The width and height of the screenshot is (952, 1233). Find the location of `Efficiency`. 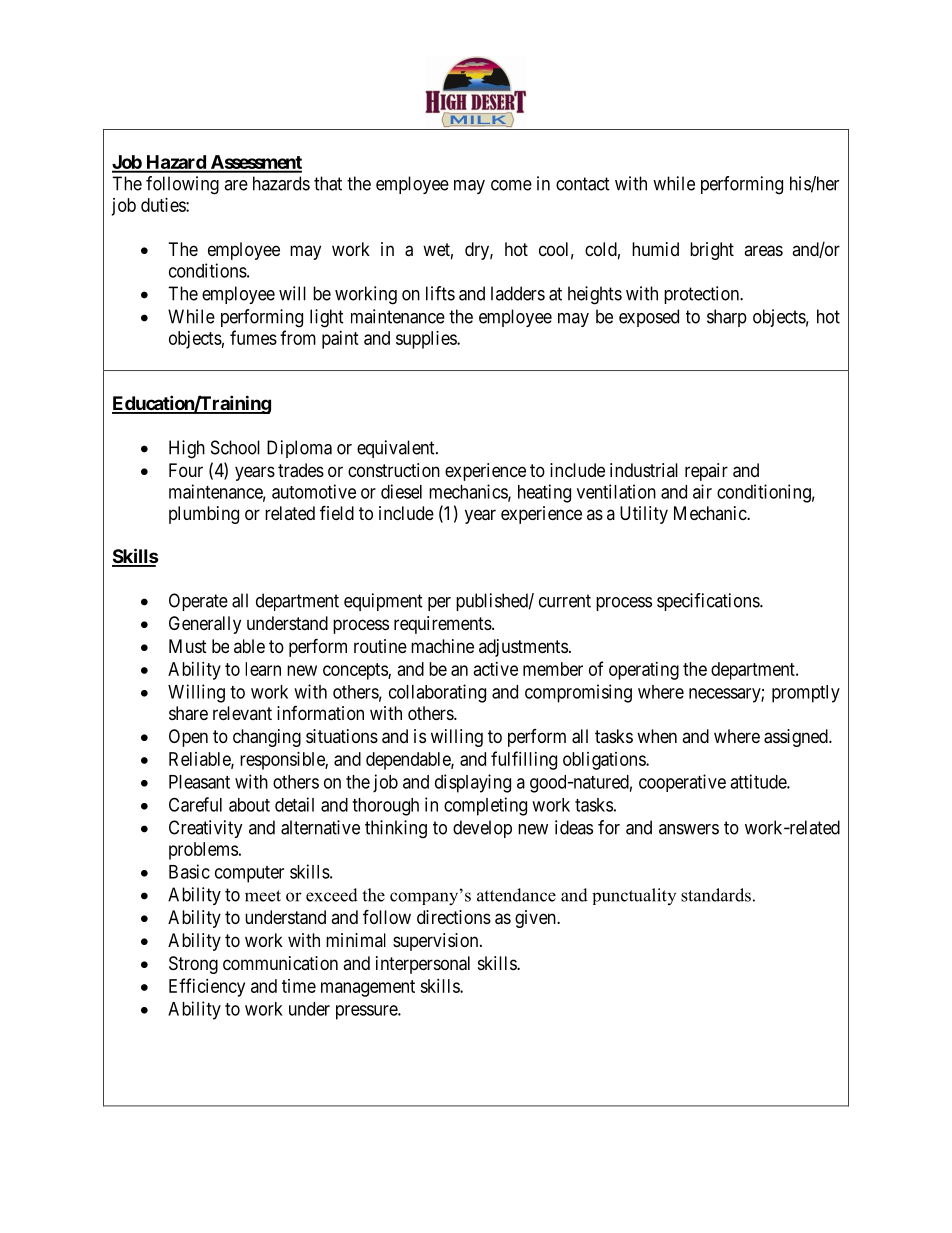

Efficiency is located at coordinates (207, 987).
